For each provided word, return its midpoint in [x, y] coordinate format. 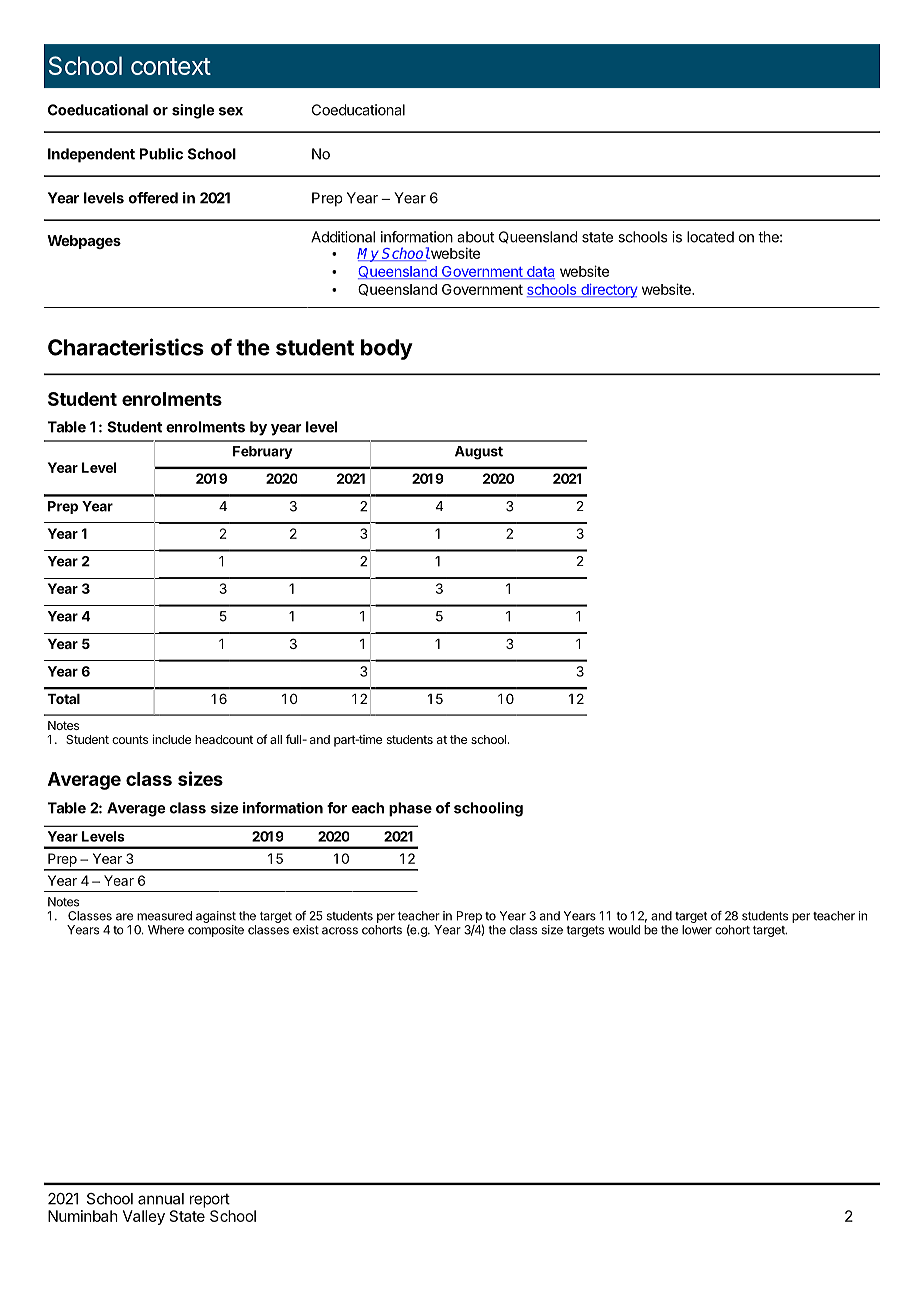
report [210, 1200]
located [710, 237]
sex [231, 111]
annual [161, 1199]
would [624, 930]
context [171, 66]
